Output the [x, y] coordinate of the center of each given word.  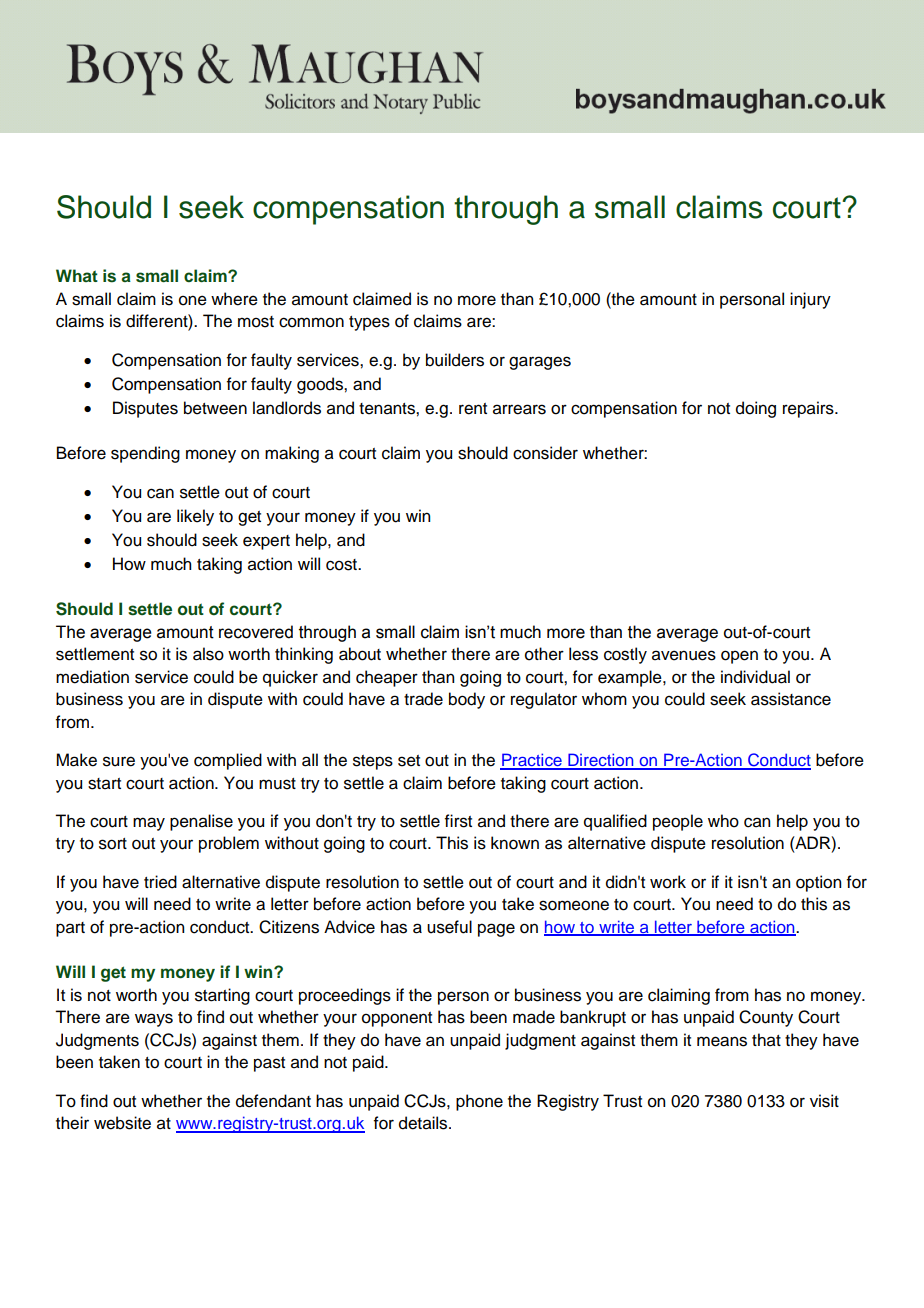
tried [160, 882]
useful [449, 927]
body [467, 700]
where [234, 299]
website [122, 1123]
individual [755, 677]
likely [195, 517]
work [668, 882]
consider [545, 453]
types [369, 323]
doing [756, 409]
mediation [92, 677]
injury [810, 300]
